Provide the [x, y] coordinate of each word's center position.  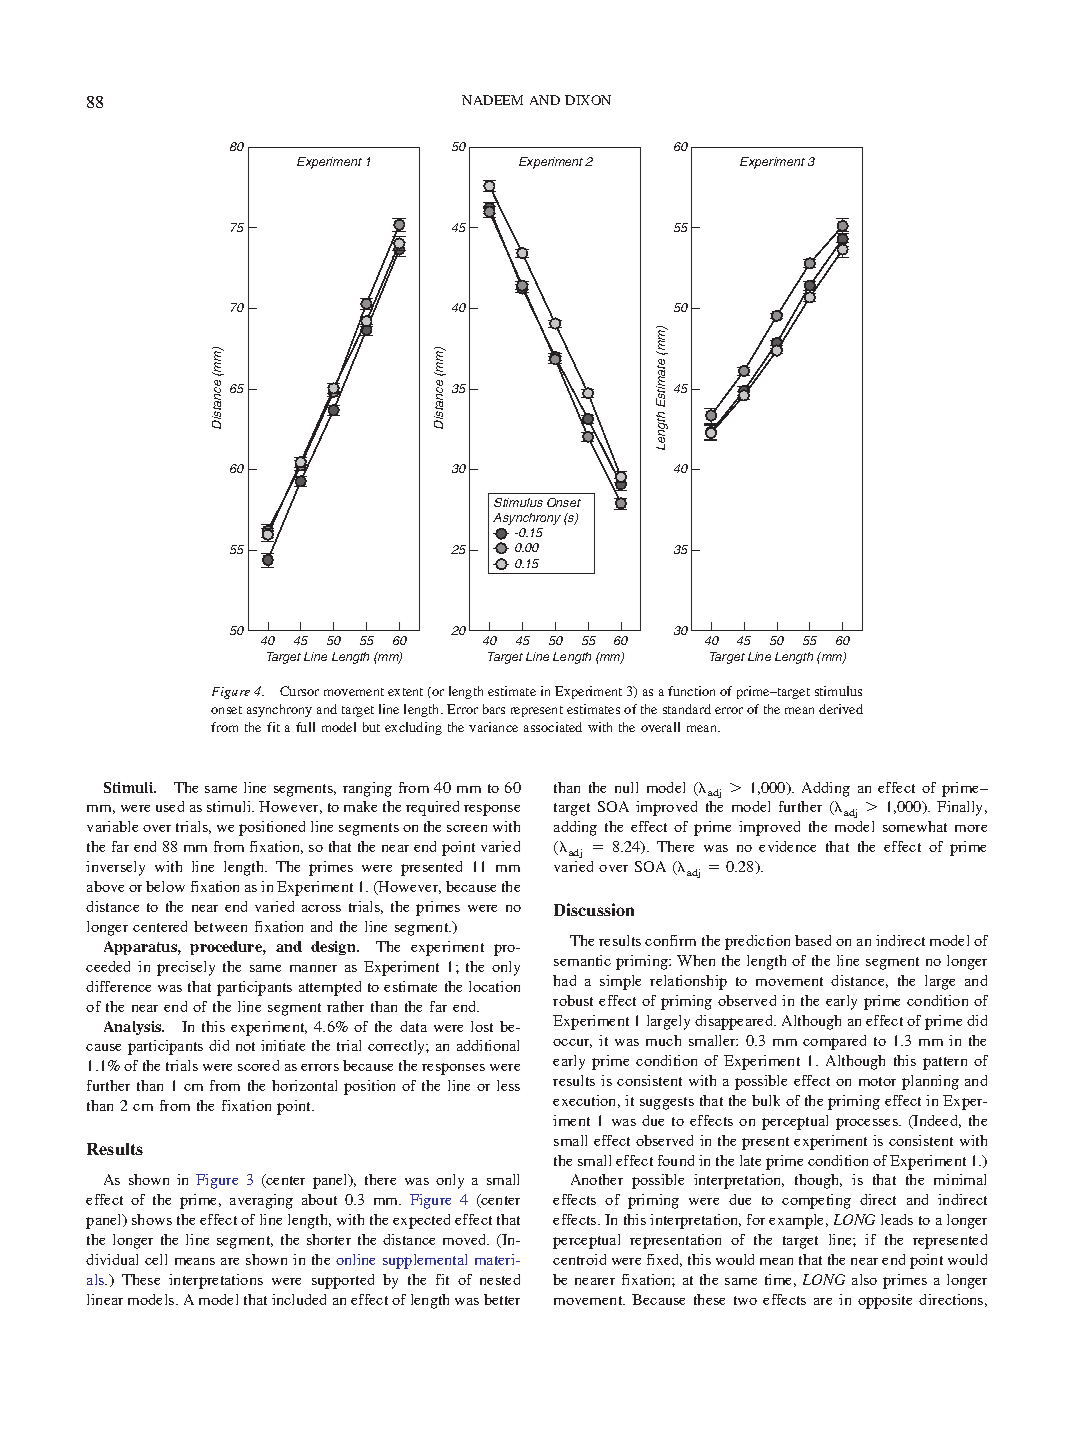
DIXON [588, 100]
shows [152, 1219]
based [813, 940]
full [305, 727]
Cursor [299, 691]
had [564, 980]
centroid [579, 1259]
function [691, 691]
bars [494, 709]
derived [841, 709]
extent [405, 692]
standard [687, 709]
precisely [186, 968]
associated [553, 727]
